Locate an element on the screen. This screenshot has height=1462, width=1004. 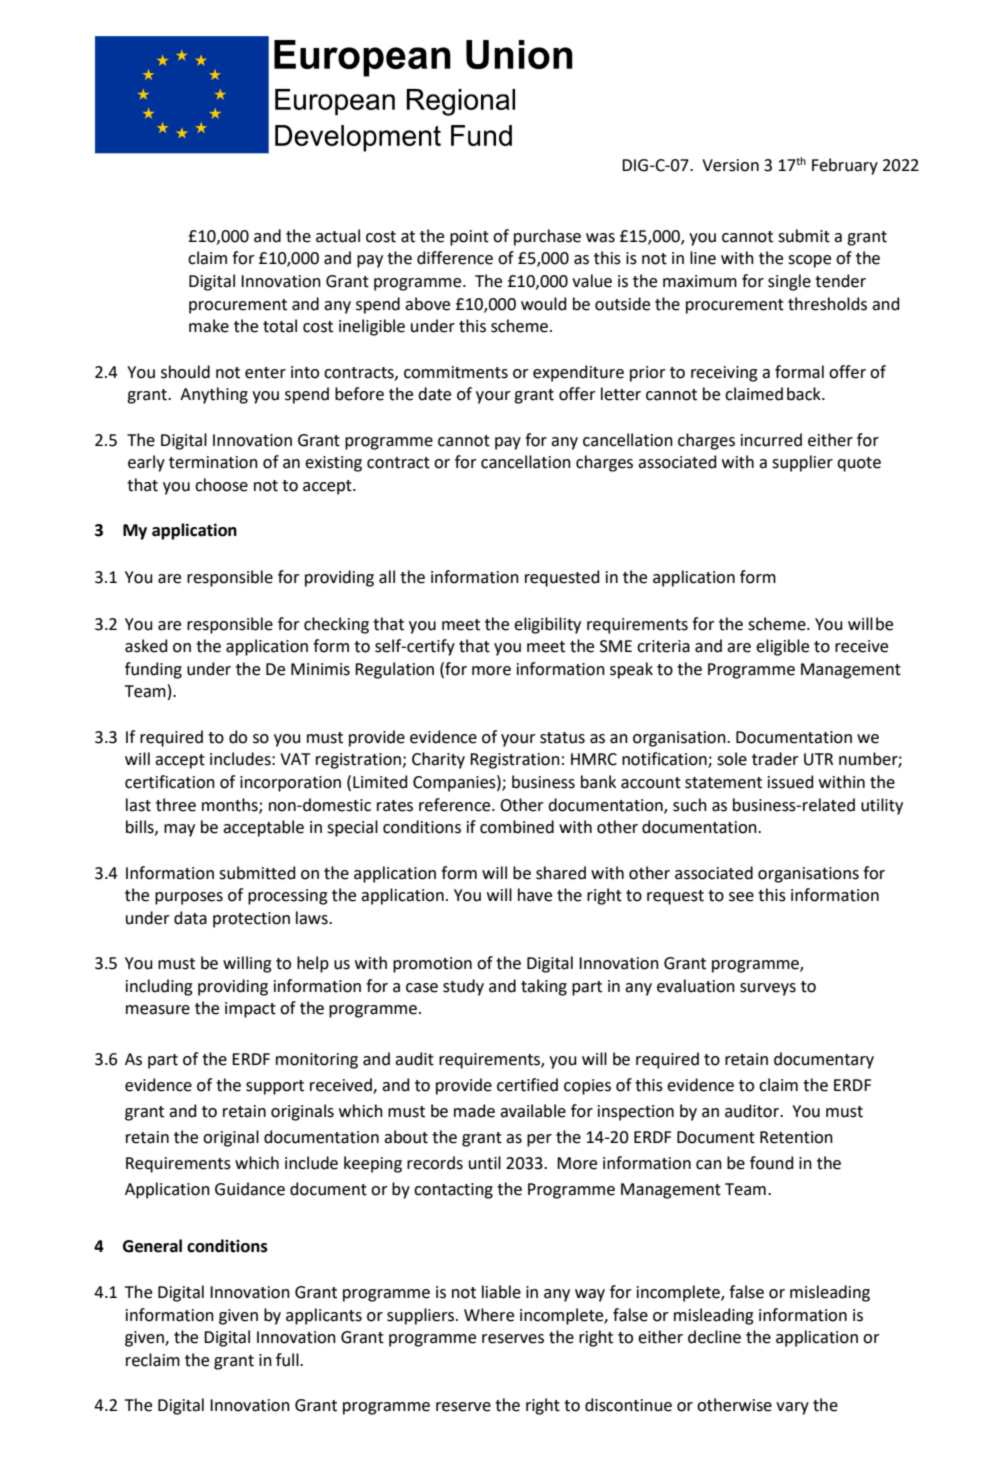
February is located at coordinates (845, 166).
